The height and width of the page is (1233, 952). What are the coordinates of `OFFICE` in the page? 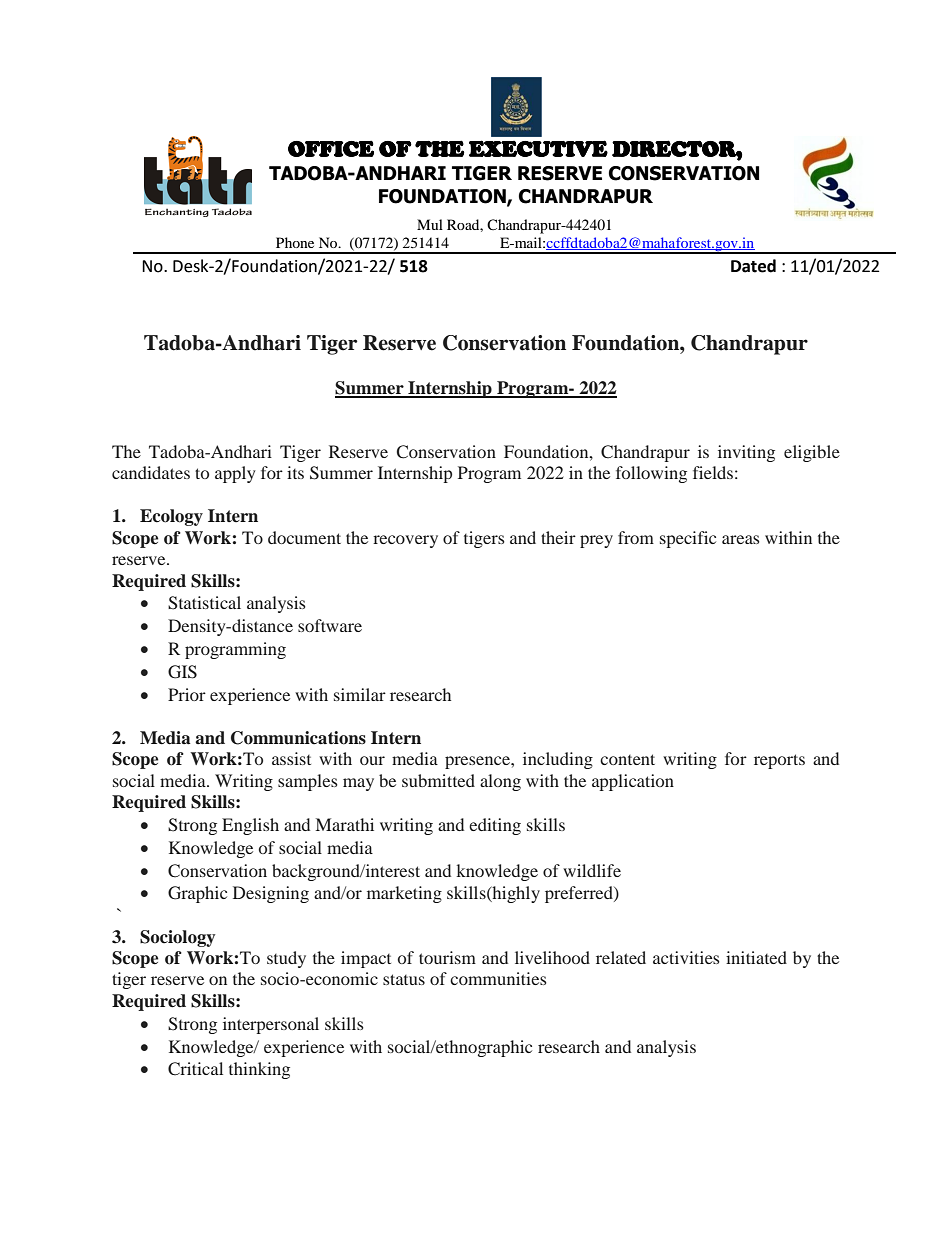 It's located at (331, 148).
